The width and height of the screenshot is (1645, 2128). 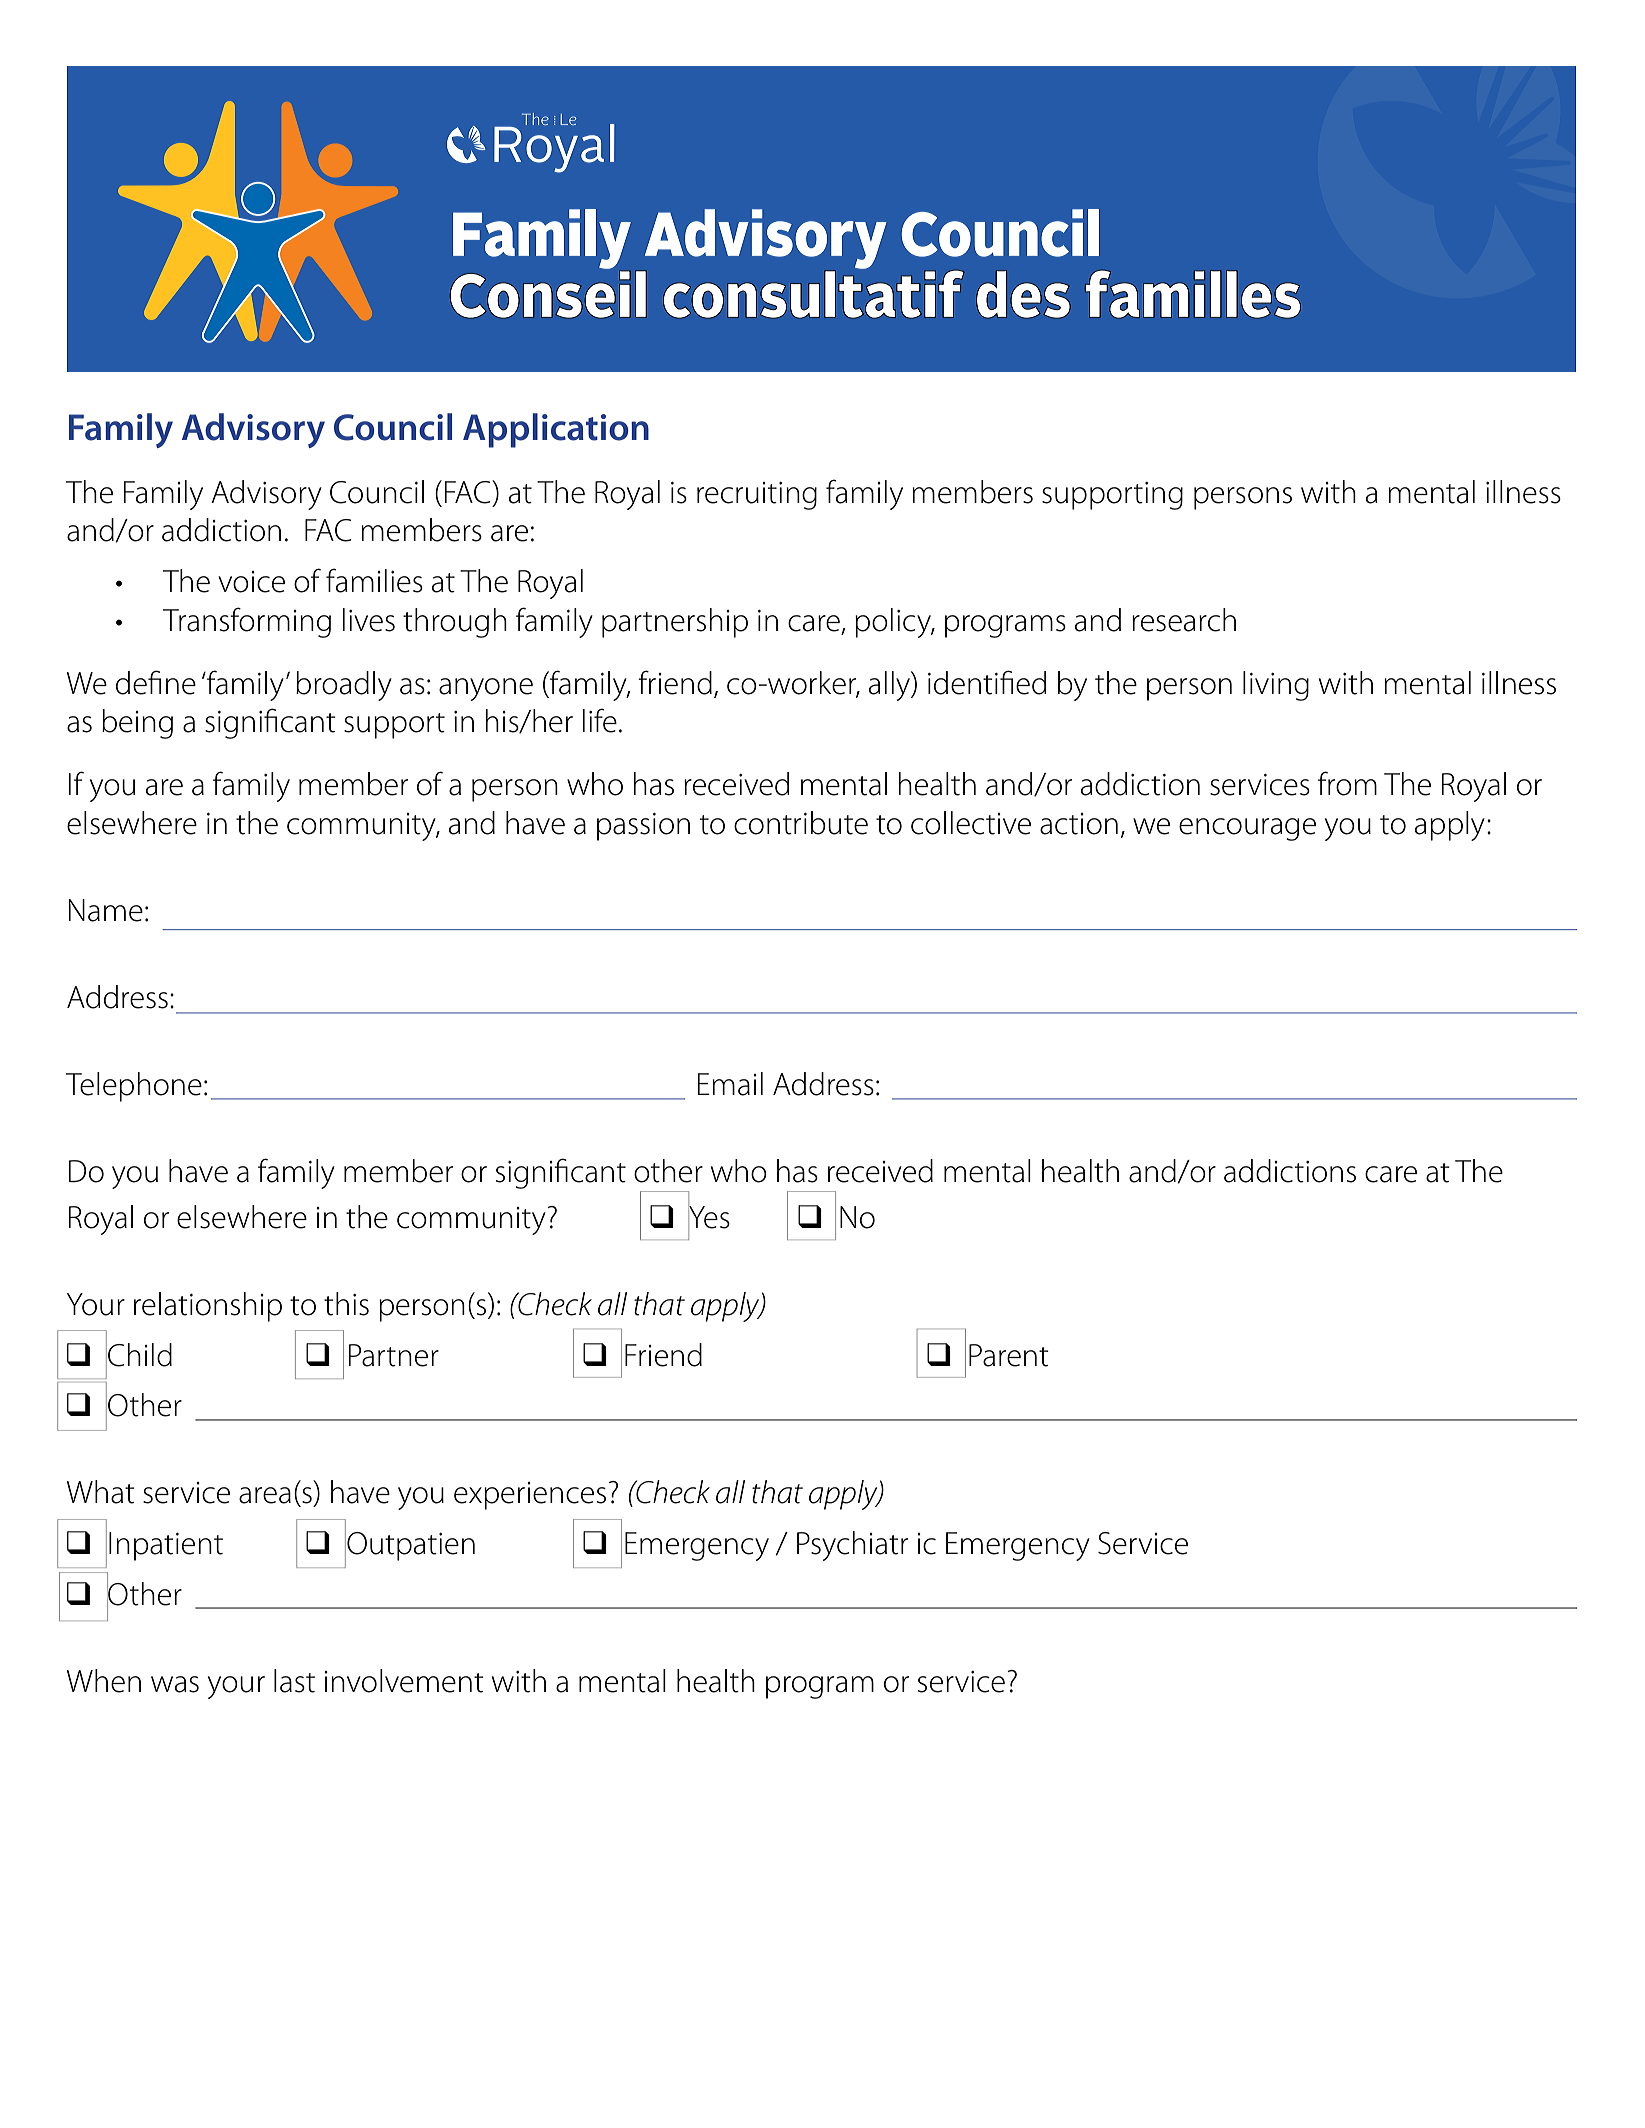 What do you see at coordinates (530, 1496) in the screenshot?
I see `experiences` at bounding box center [530, 1496].
